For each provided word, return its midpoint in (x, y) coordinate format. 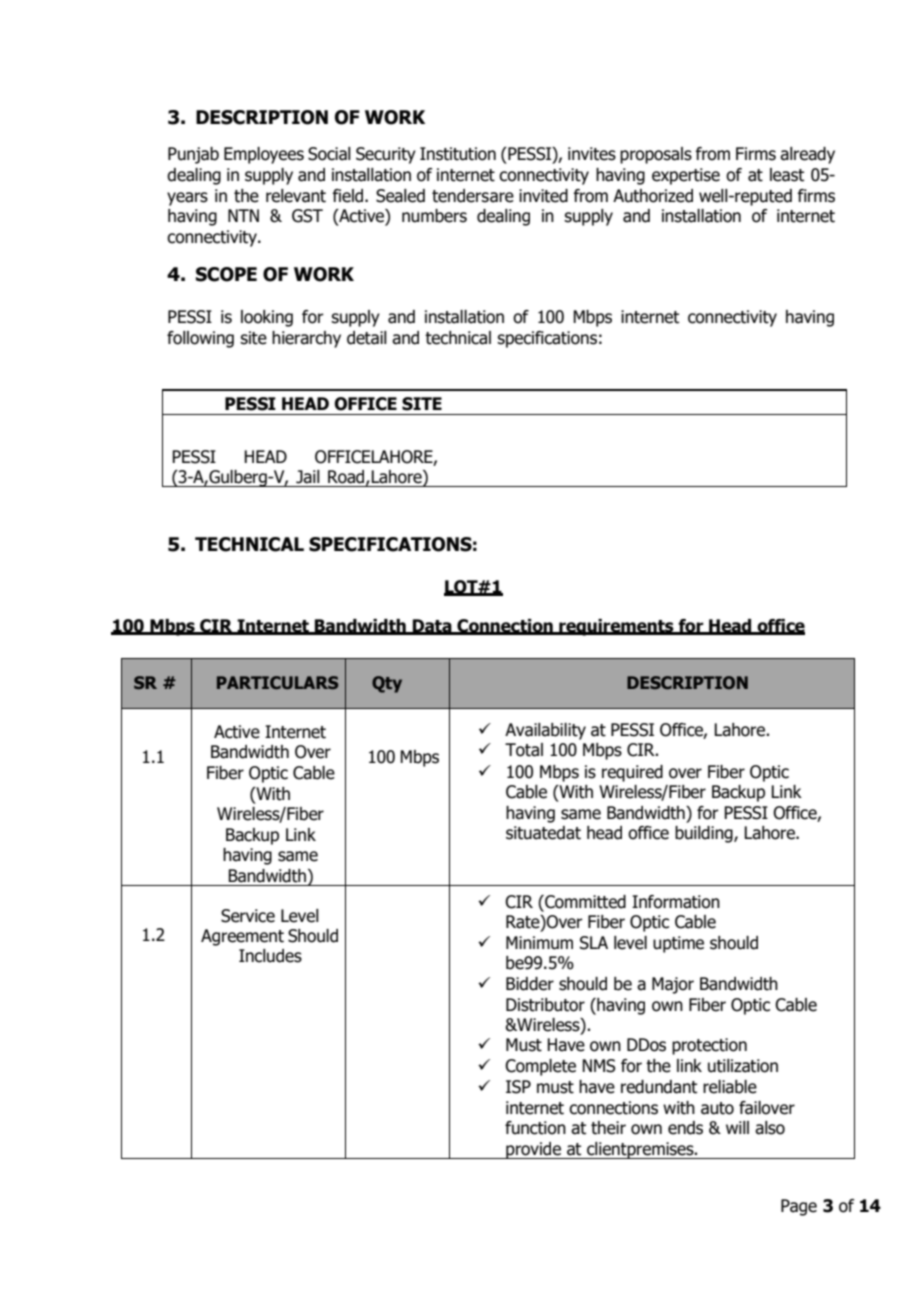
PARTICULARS (277, 682)
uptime (678, 944)
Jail (308, 477)
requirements (616, 627)
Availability (545, 731)
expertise (686, 176)
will (737, 1127)
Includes (270, 956)
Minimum (539, 943)
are (502, 197)
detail (367, 338)
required (632, 773)
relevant (296, 196)
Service (248, 916)
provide (534, 1150)
